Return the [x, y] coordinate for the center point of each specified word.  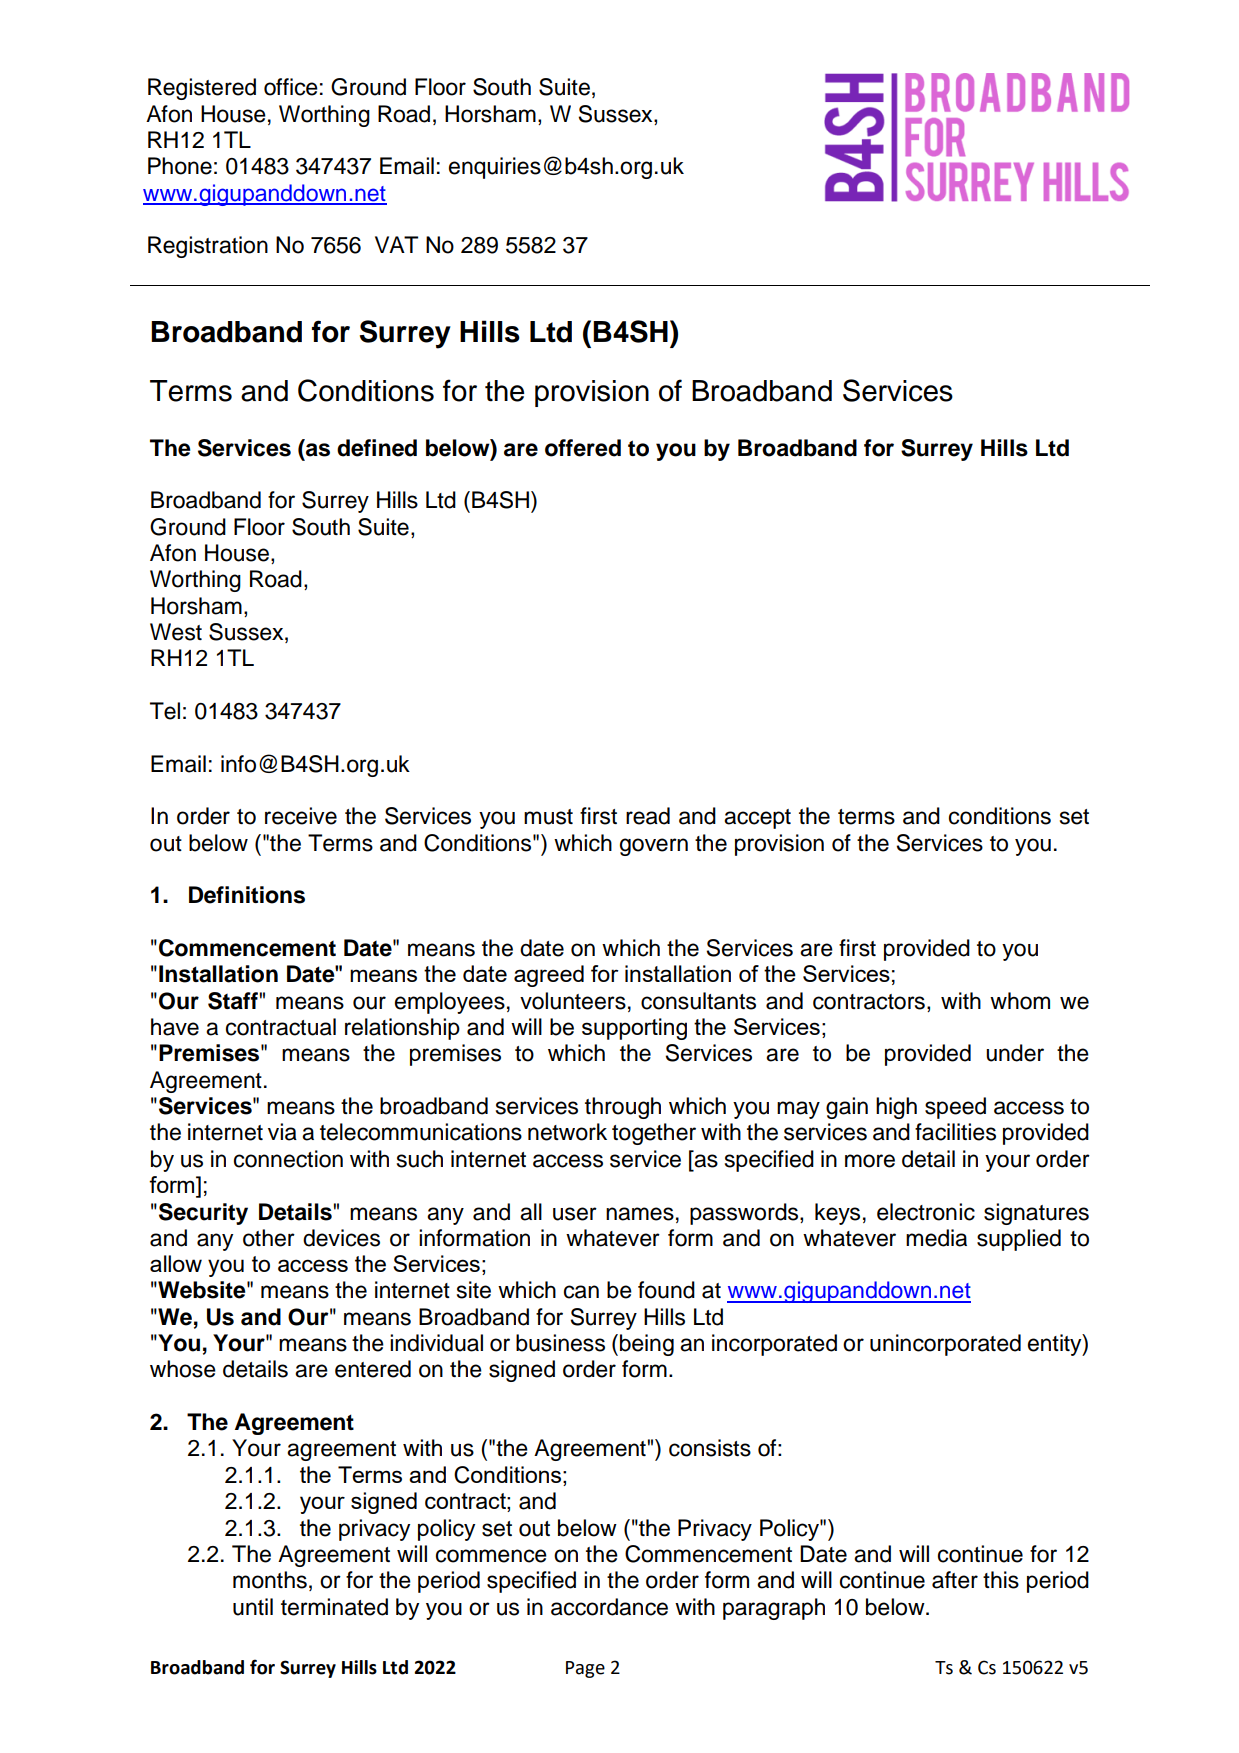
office [291, 87]
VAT [396, 244]
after [955, 1580]
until [253, 1607]
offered [583, 448]
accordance [609, 1607]
